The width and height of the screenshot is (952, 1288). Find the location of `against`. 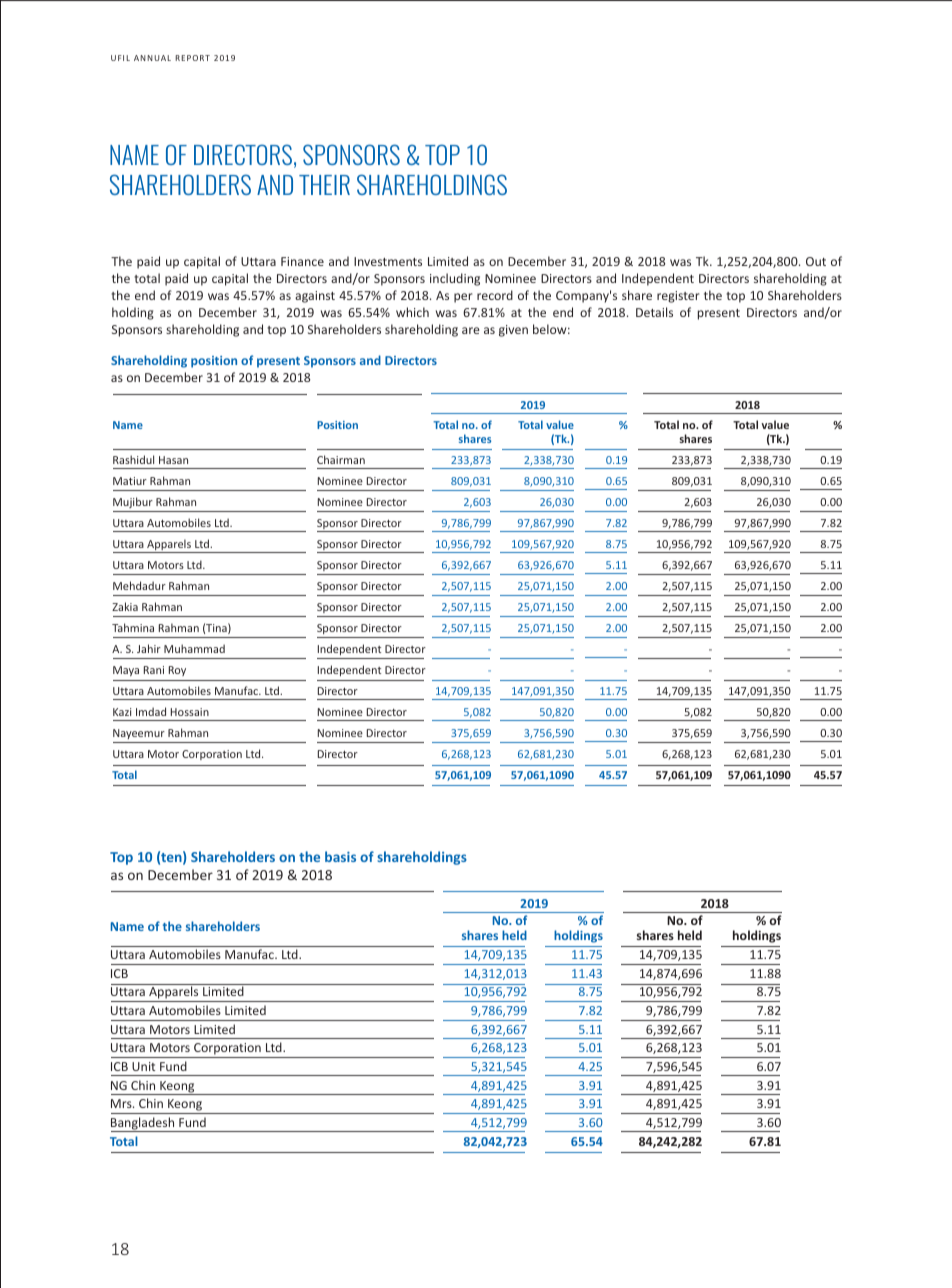

against is located at coordinates (315, 297).
